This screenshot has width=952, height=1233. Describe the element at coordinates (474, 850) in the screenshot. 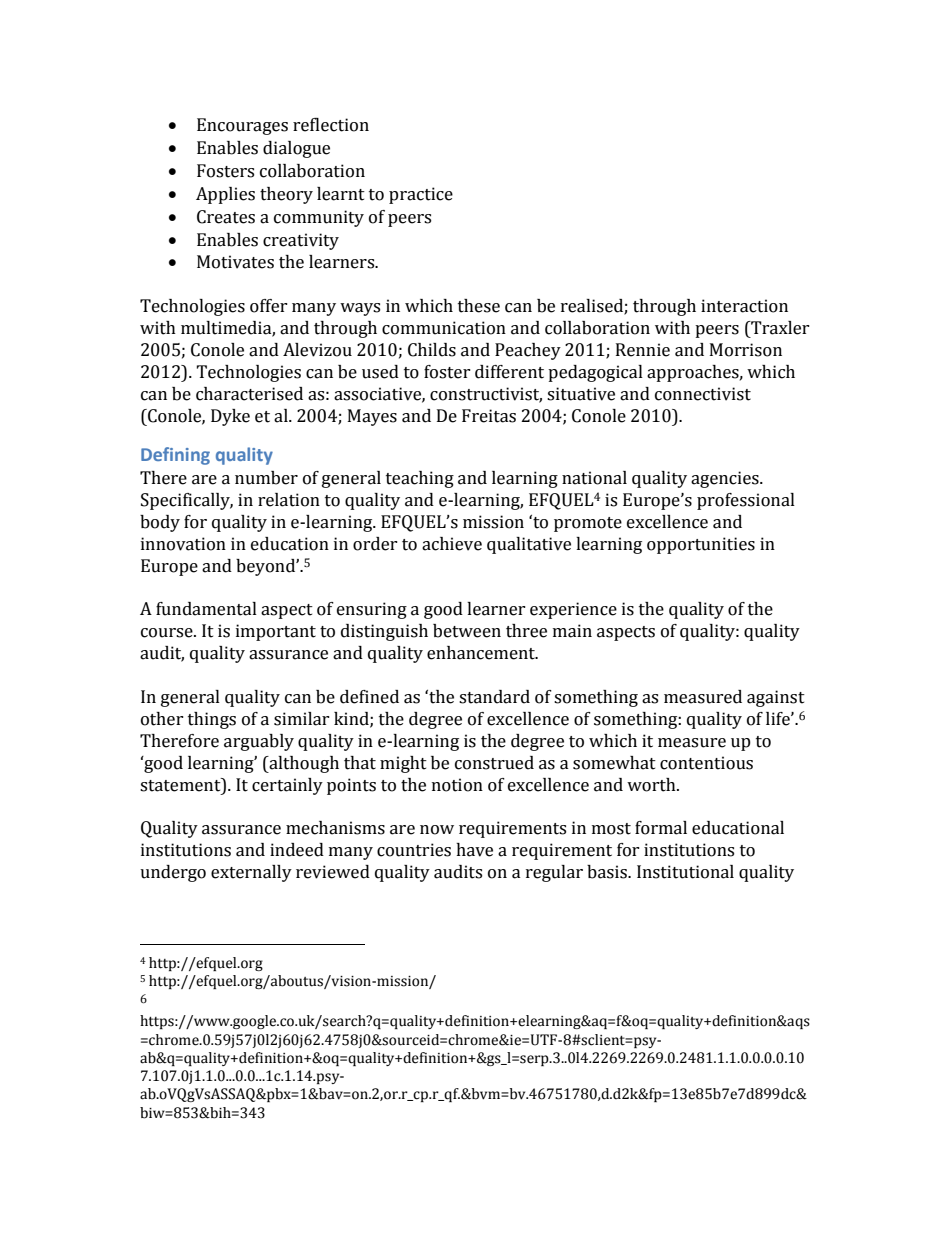

I see `have` at that location.
